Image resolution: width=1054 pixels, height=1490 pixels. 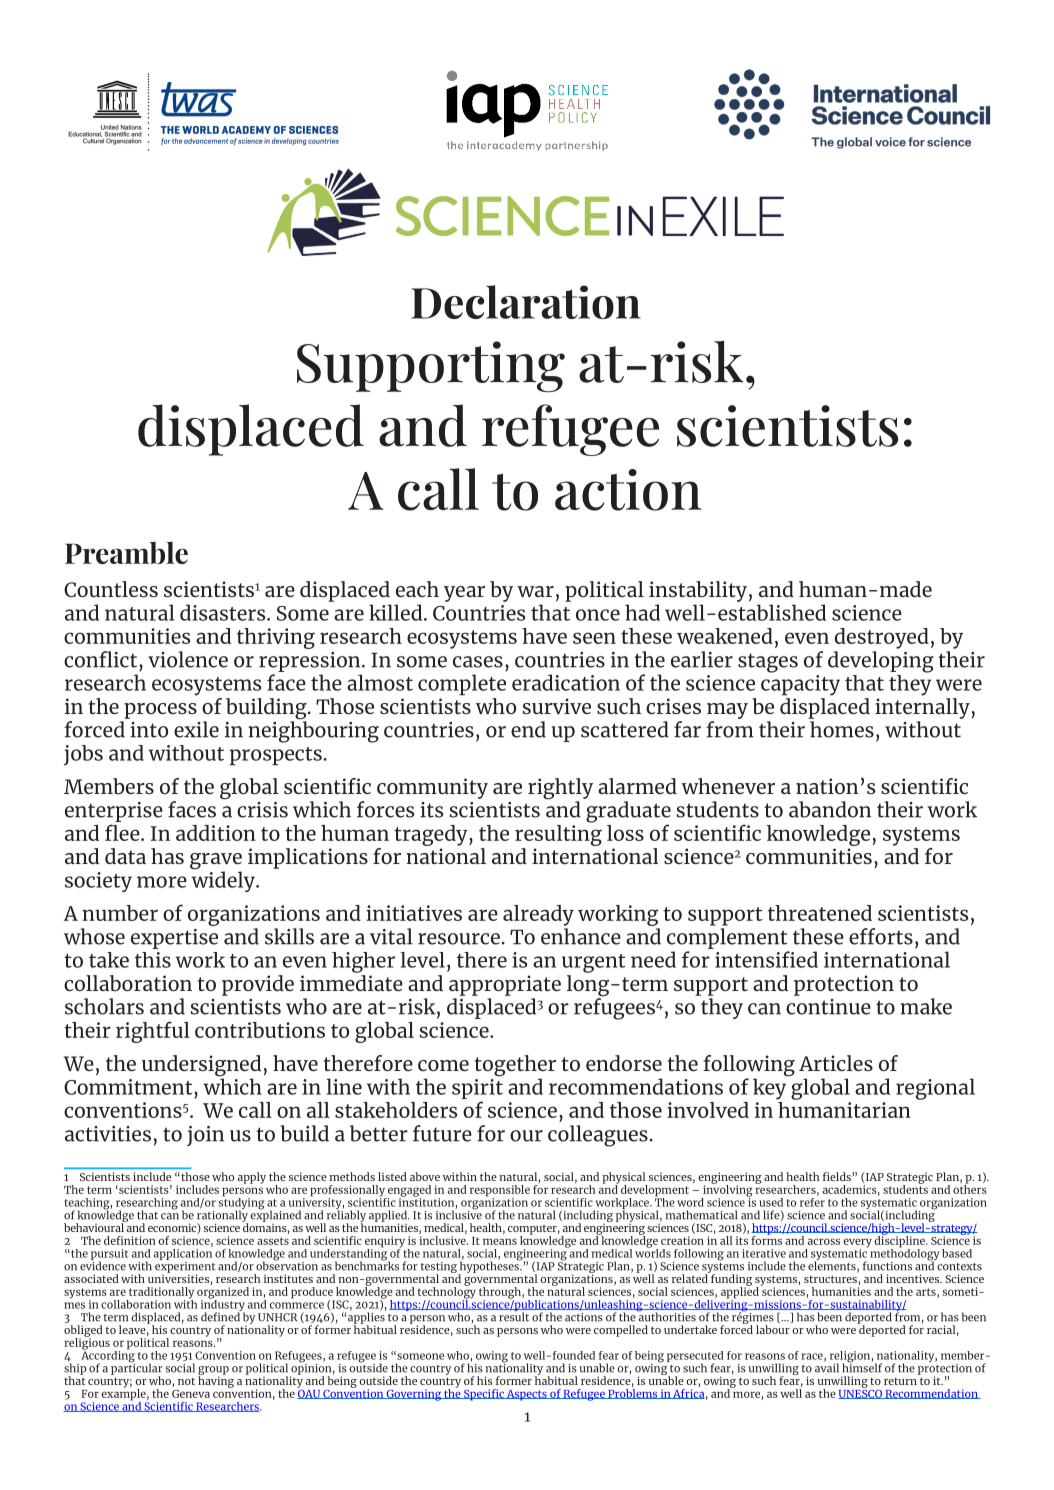 I want to click on war, so click(x=535, y=591).
